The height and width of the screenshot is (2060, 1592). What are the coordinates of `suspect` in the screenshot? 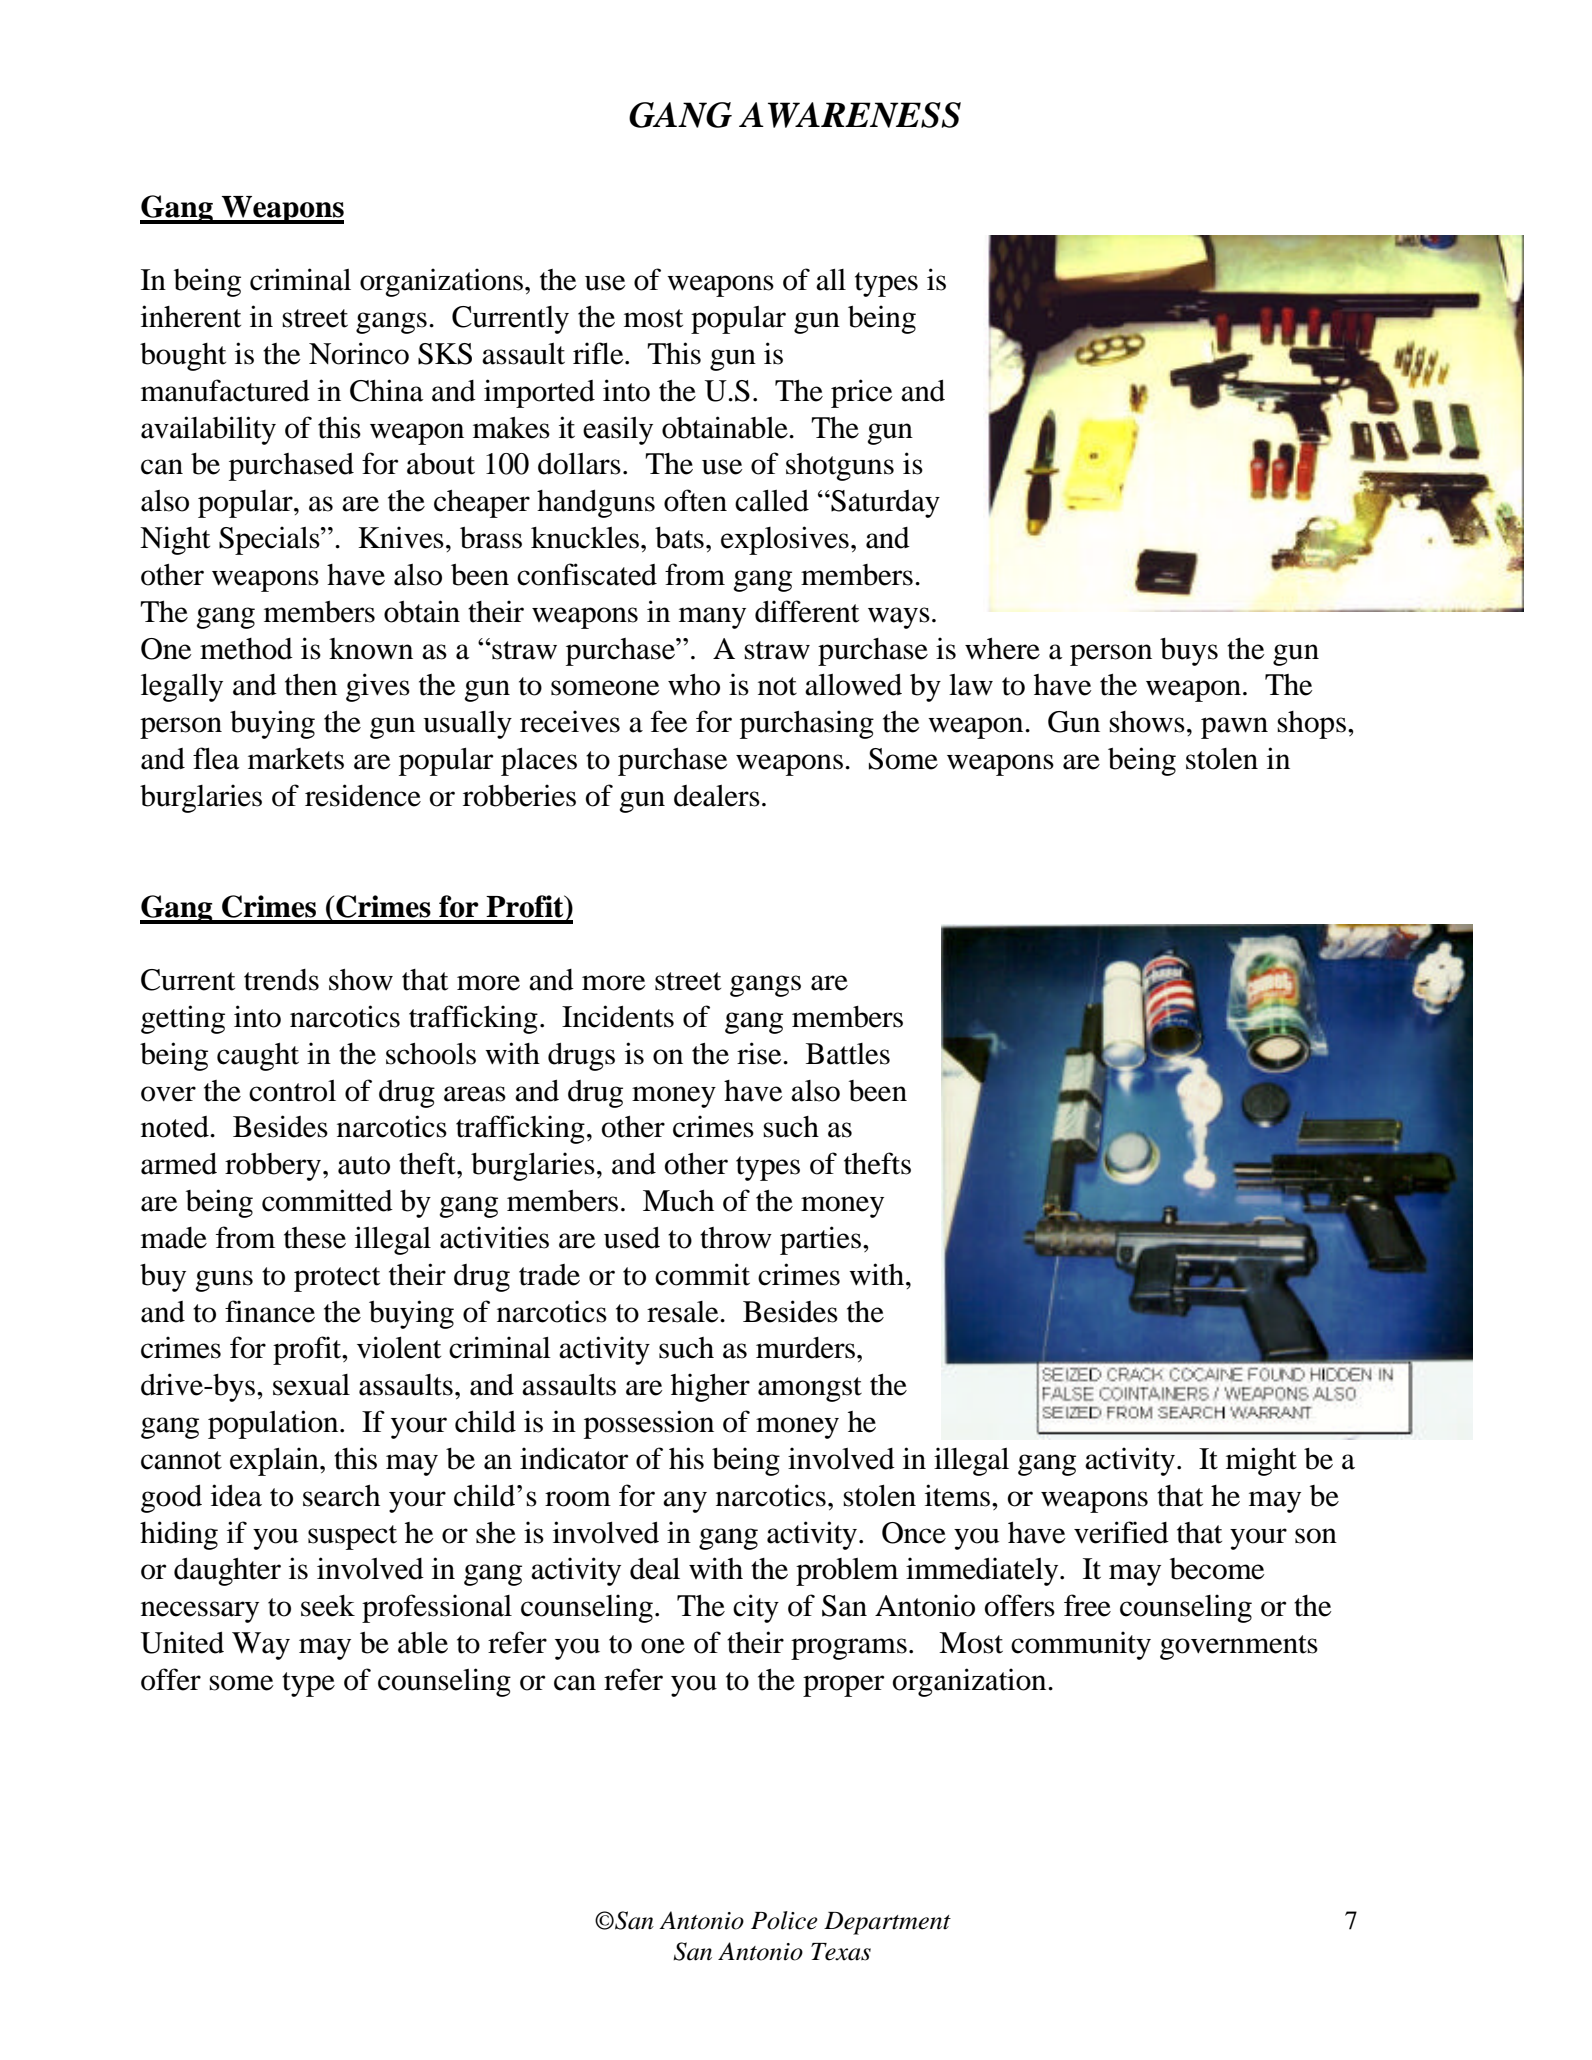 It's located at (352, 1537).
